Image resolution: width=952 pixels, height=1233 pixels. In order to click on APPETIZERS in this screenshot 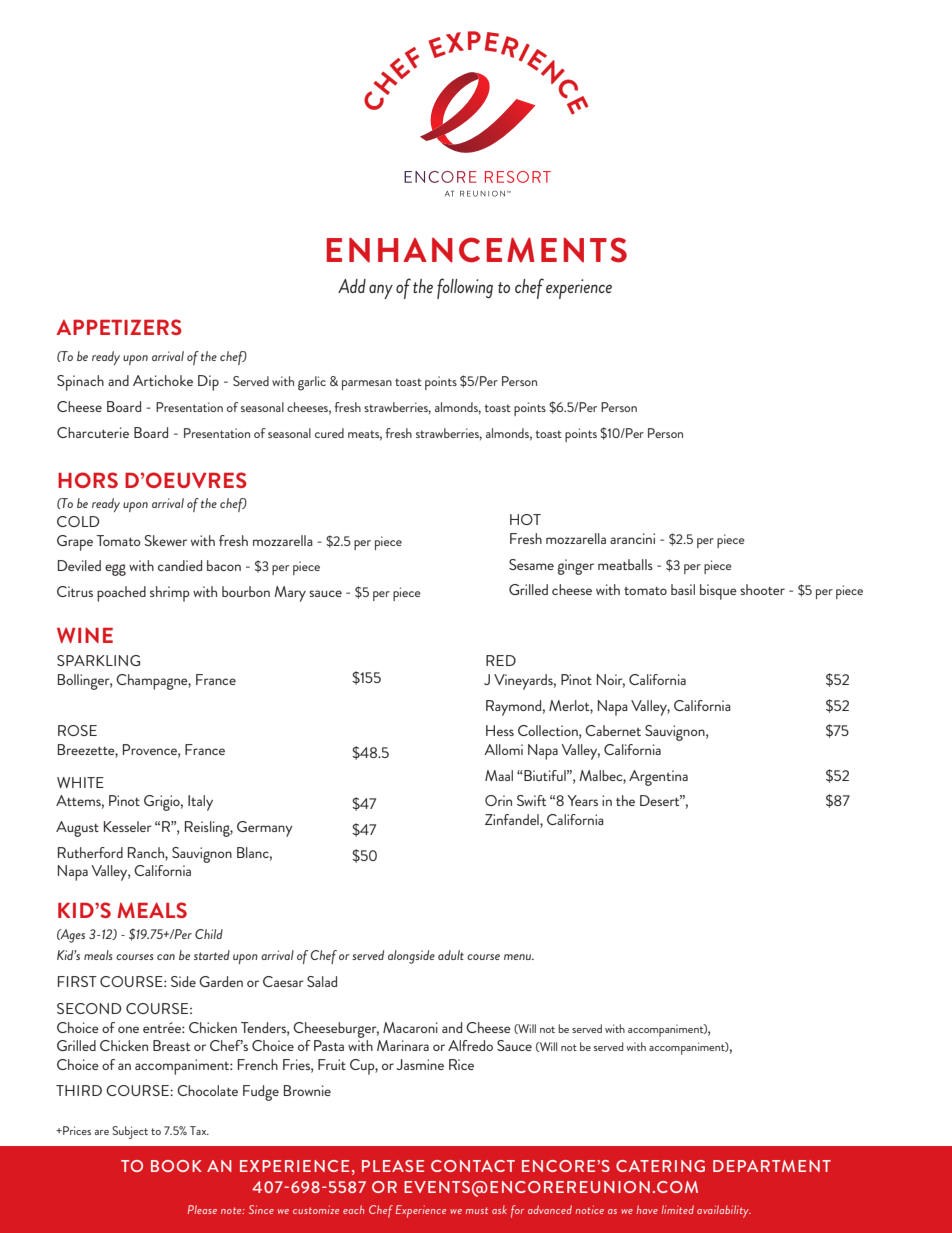, I will do `click(119, 327)`.
